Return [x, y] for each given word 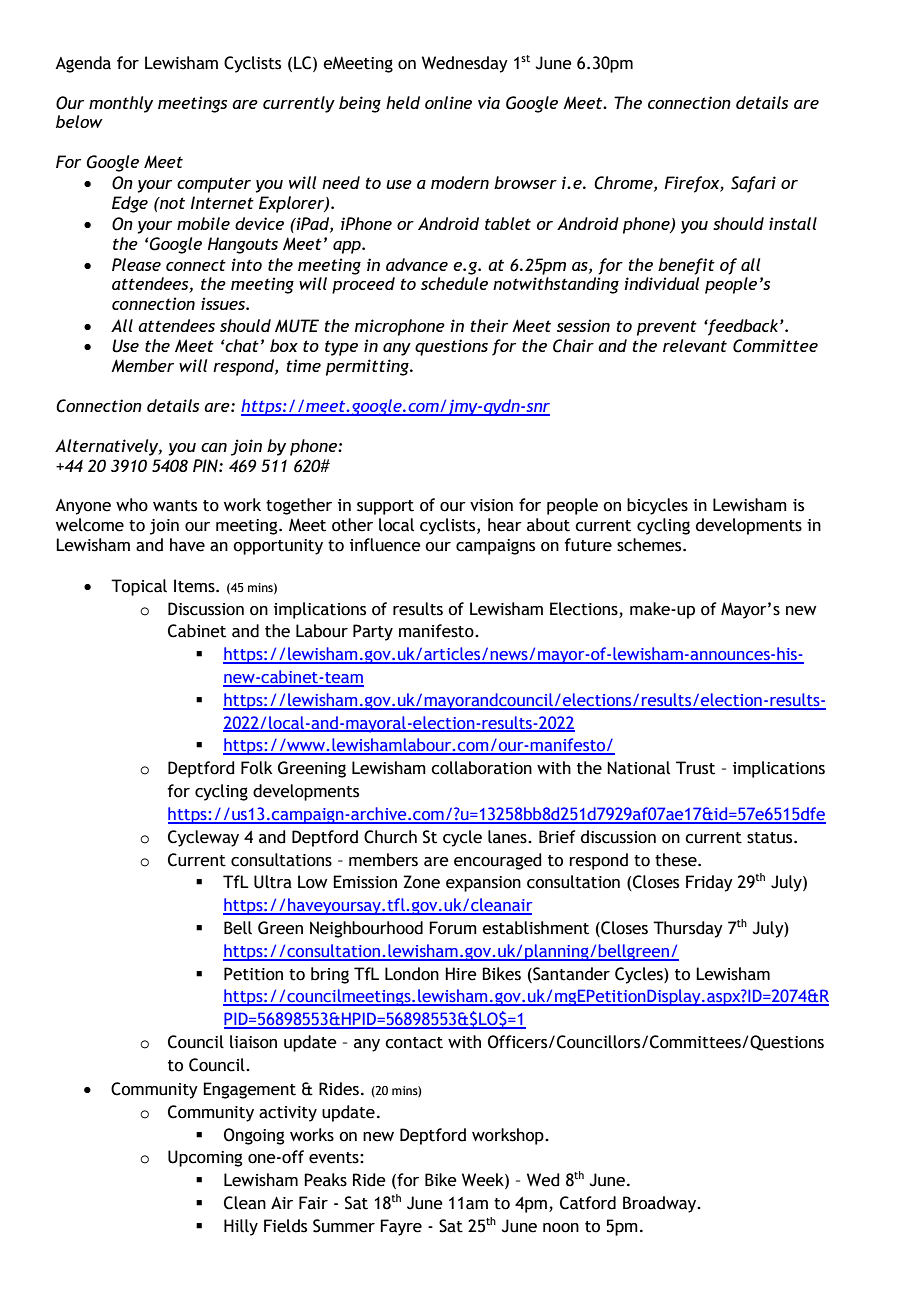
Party [373, 632]
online [448, 102]
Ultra [273, 882]
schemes [650, 545]
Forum [453, 928]
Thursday [688, 929]
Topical [139, 587]
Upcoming [205, 1158]
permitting [368, 367]
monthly [121, 104]
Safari [753, 184]
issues [224, 303]
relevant [695, 345]
